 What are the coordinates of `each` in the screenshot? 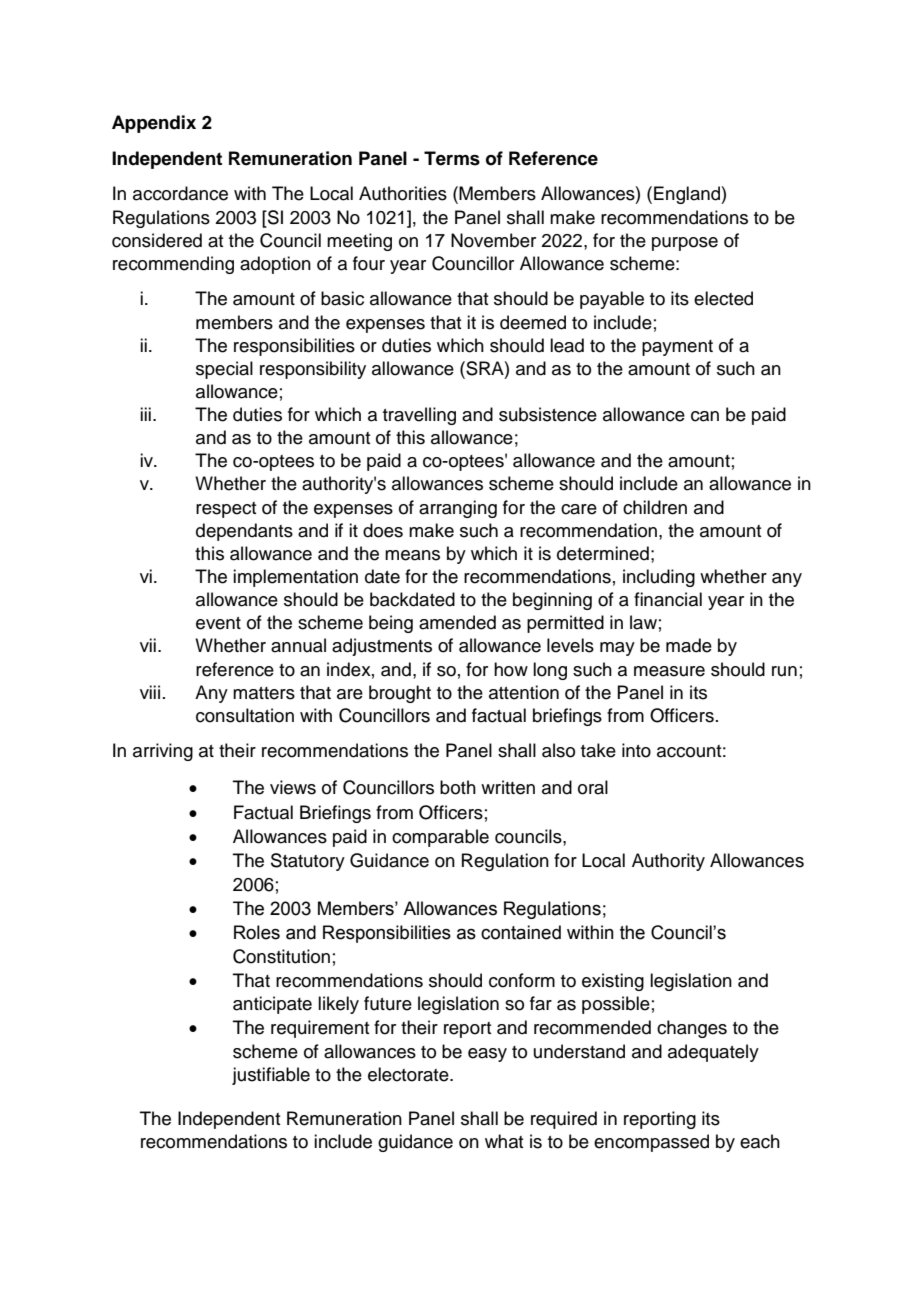 It's located at (760, 1141).
